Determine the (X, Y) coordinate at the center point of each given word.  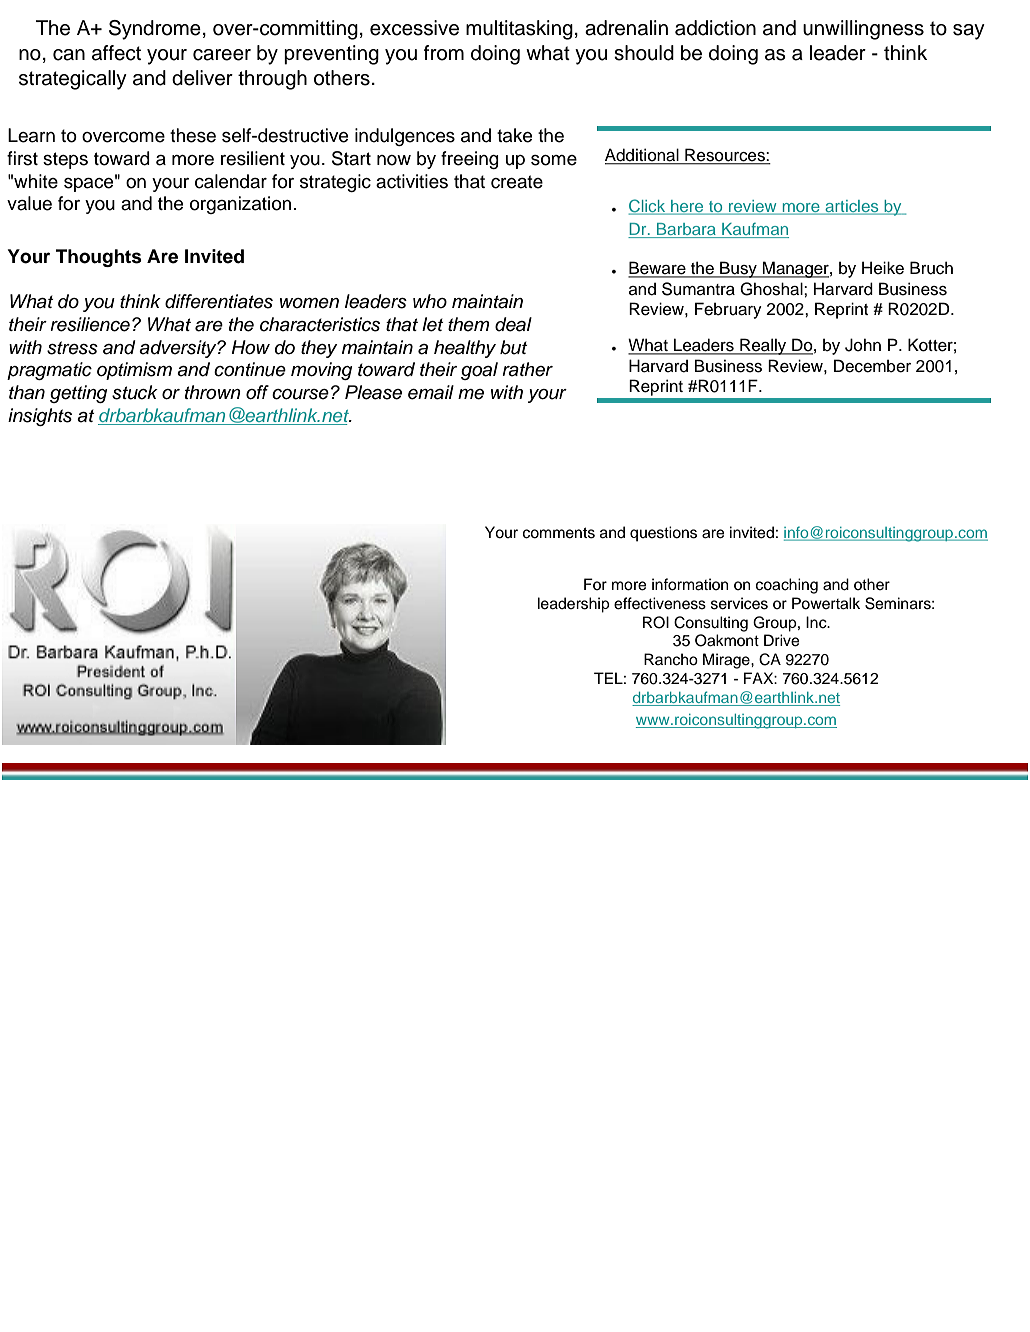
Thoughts (99, 258)
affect (116, 53)
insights (40, 417)
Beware (658, 269)
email (431, 392)
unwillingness (863, 30)
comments (559, 533)
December (872, 366)
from (444, 53)
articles (852, 207)
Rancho (671, 659)
